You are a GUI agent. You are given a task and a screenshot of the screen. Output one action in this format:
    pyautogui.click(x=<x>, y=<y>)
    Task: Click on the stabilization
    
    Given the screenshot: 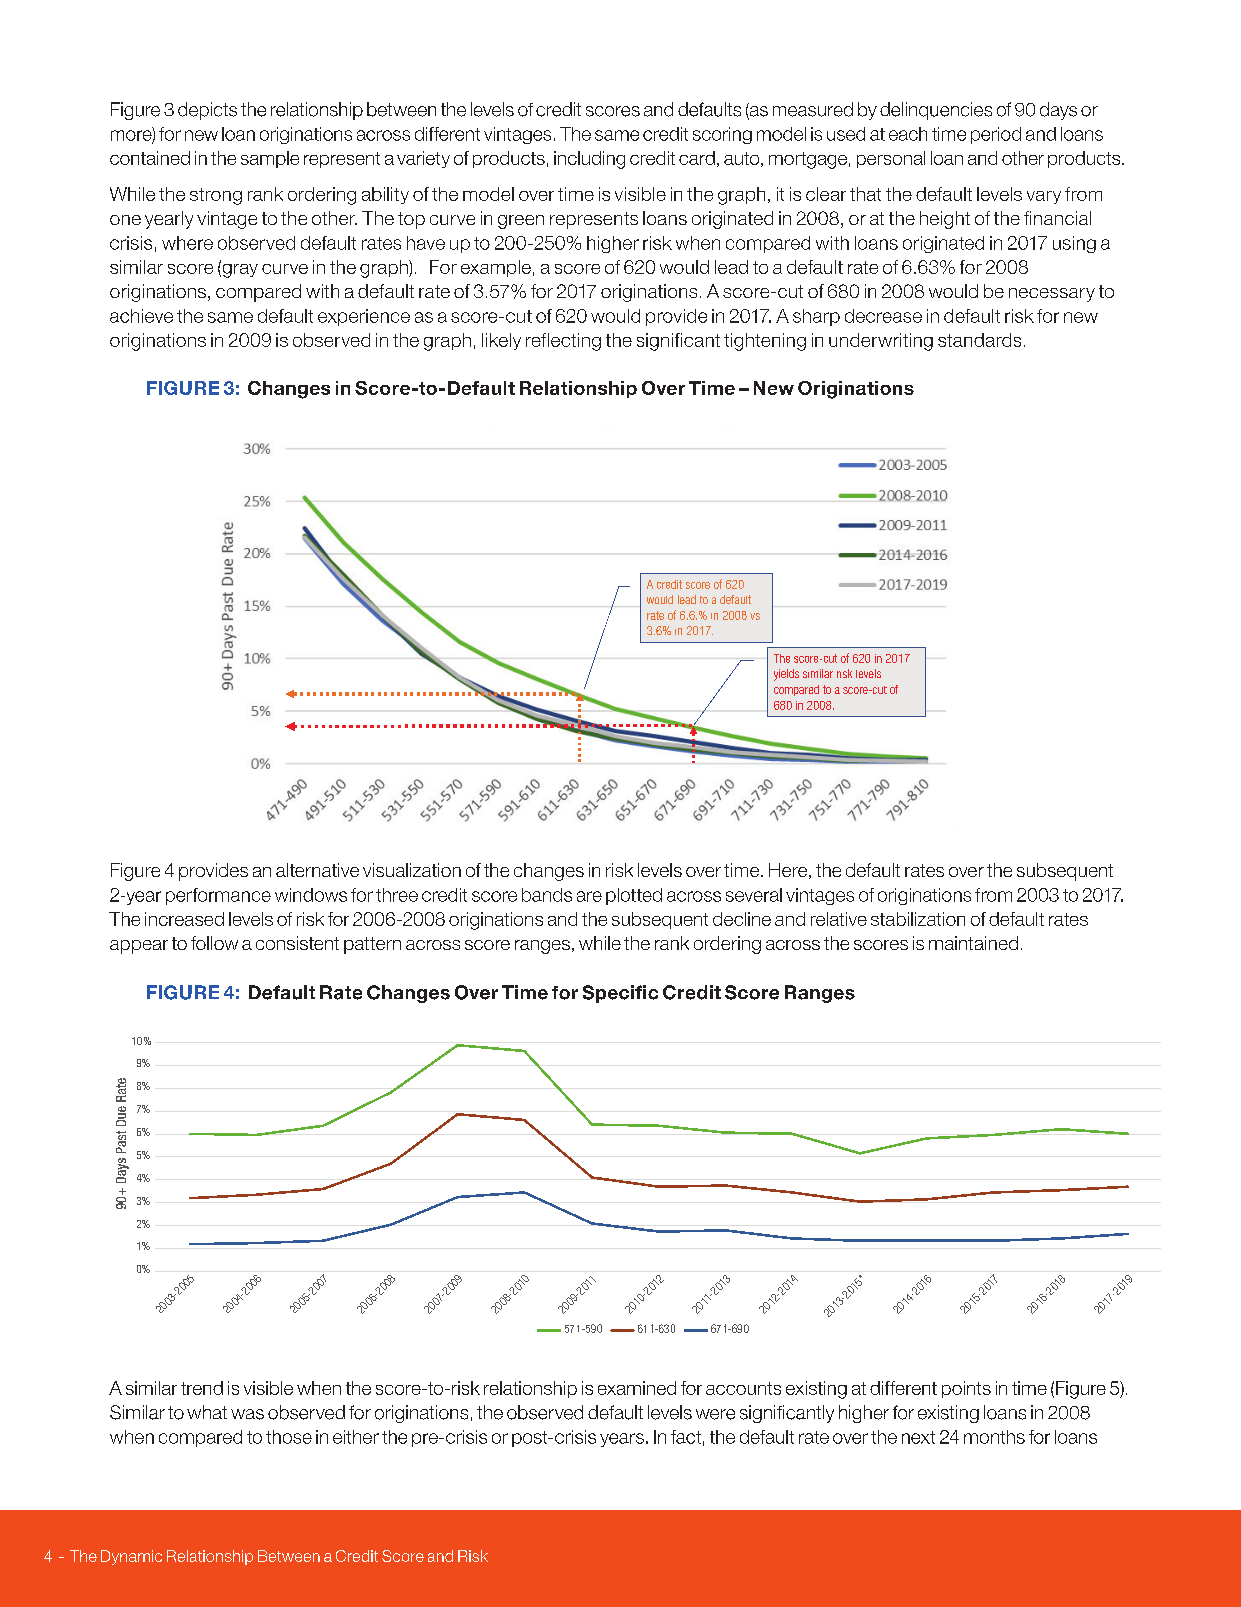 What is the action you would take?
    pyautogui.click(x=918, y=919)
